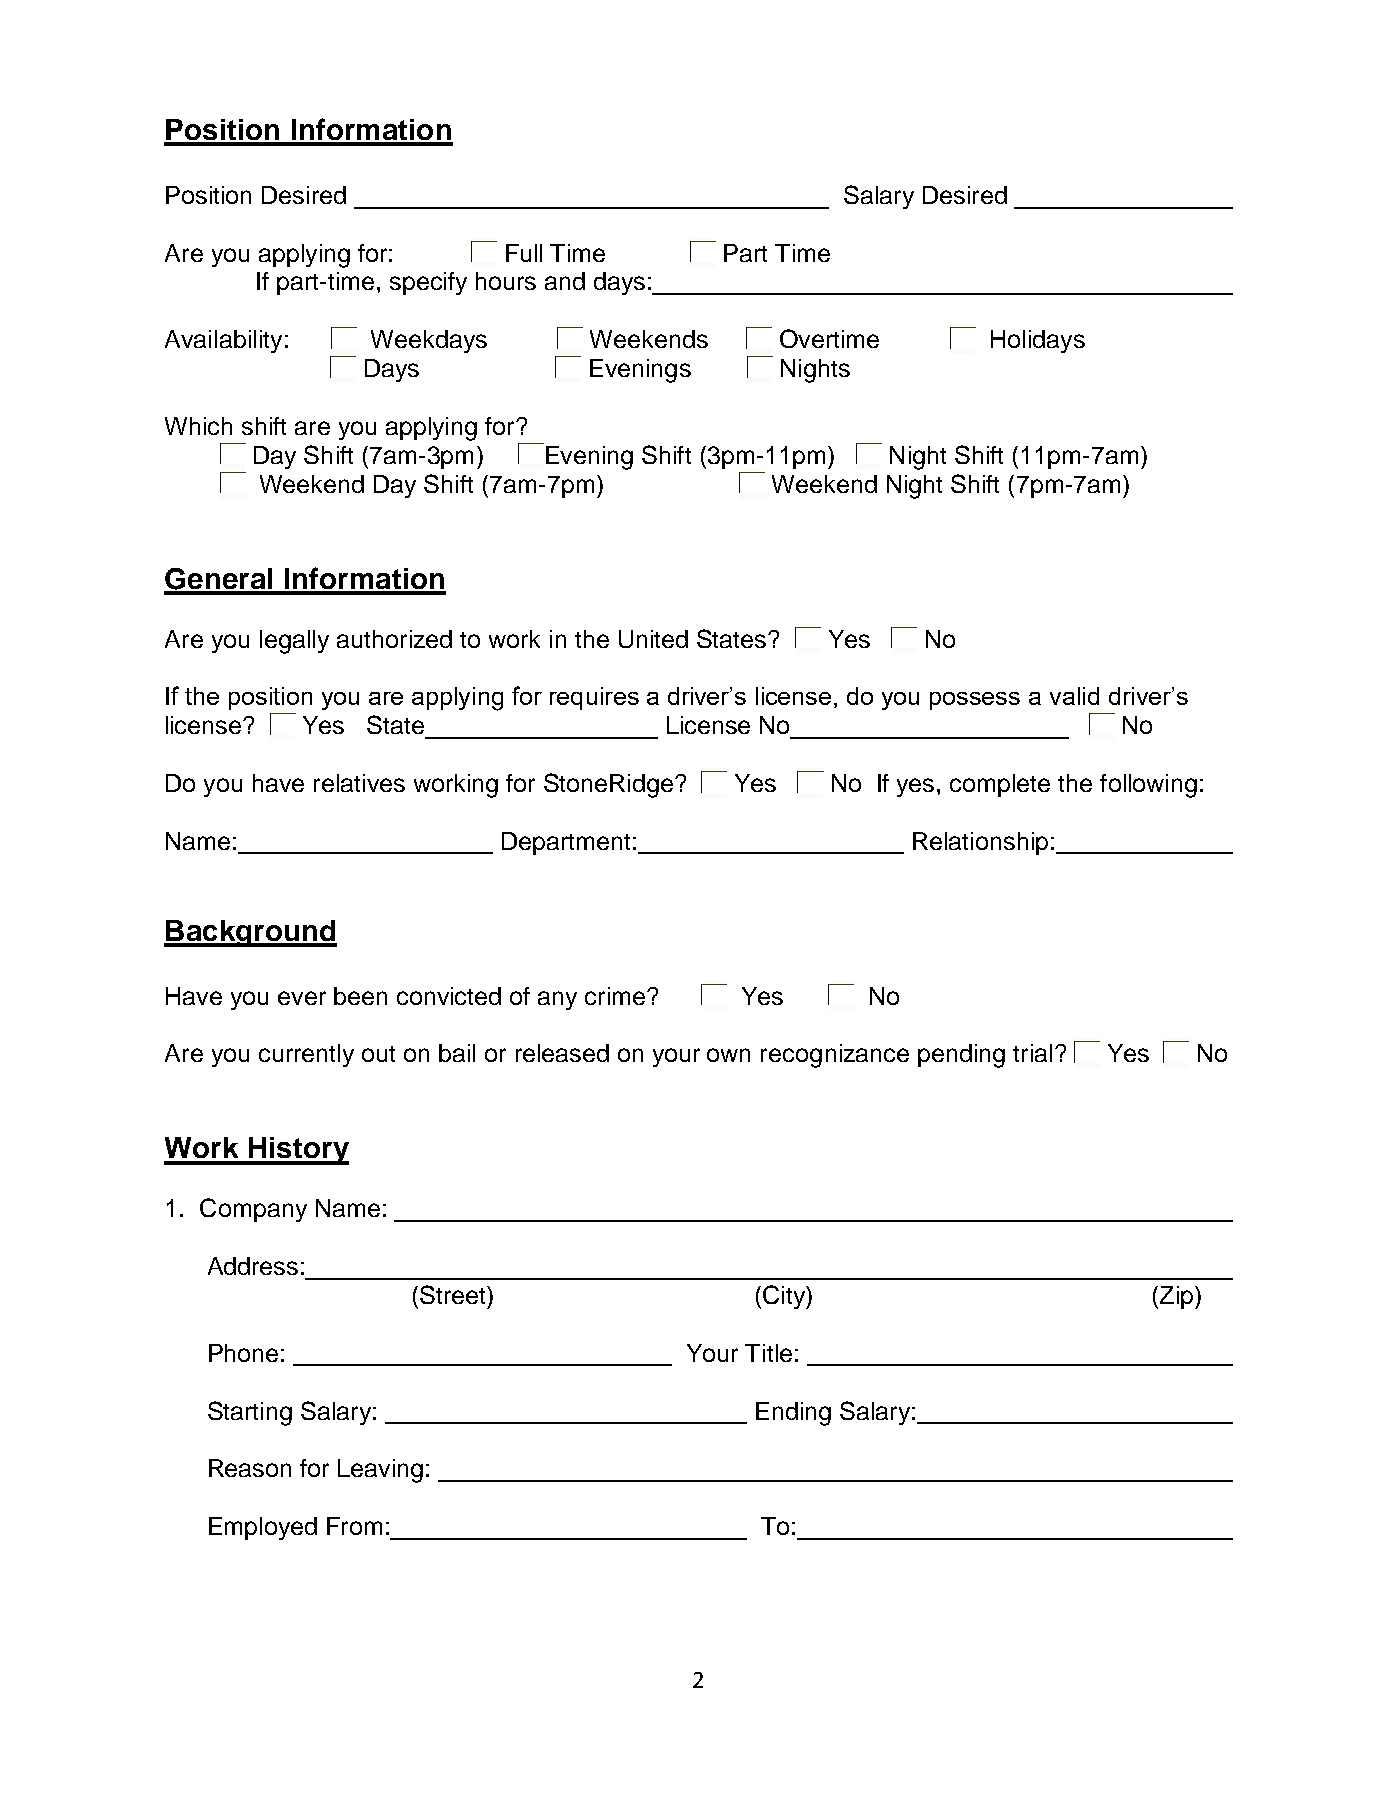  I want to click on complete, so click(1000, 785).
